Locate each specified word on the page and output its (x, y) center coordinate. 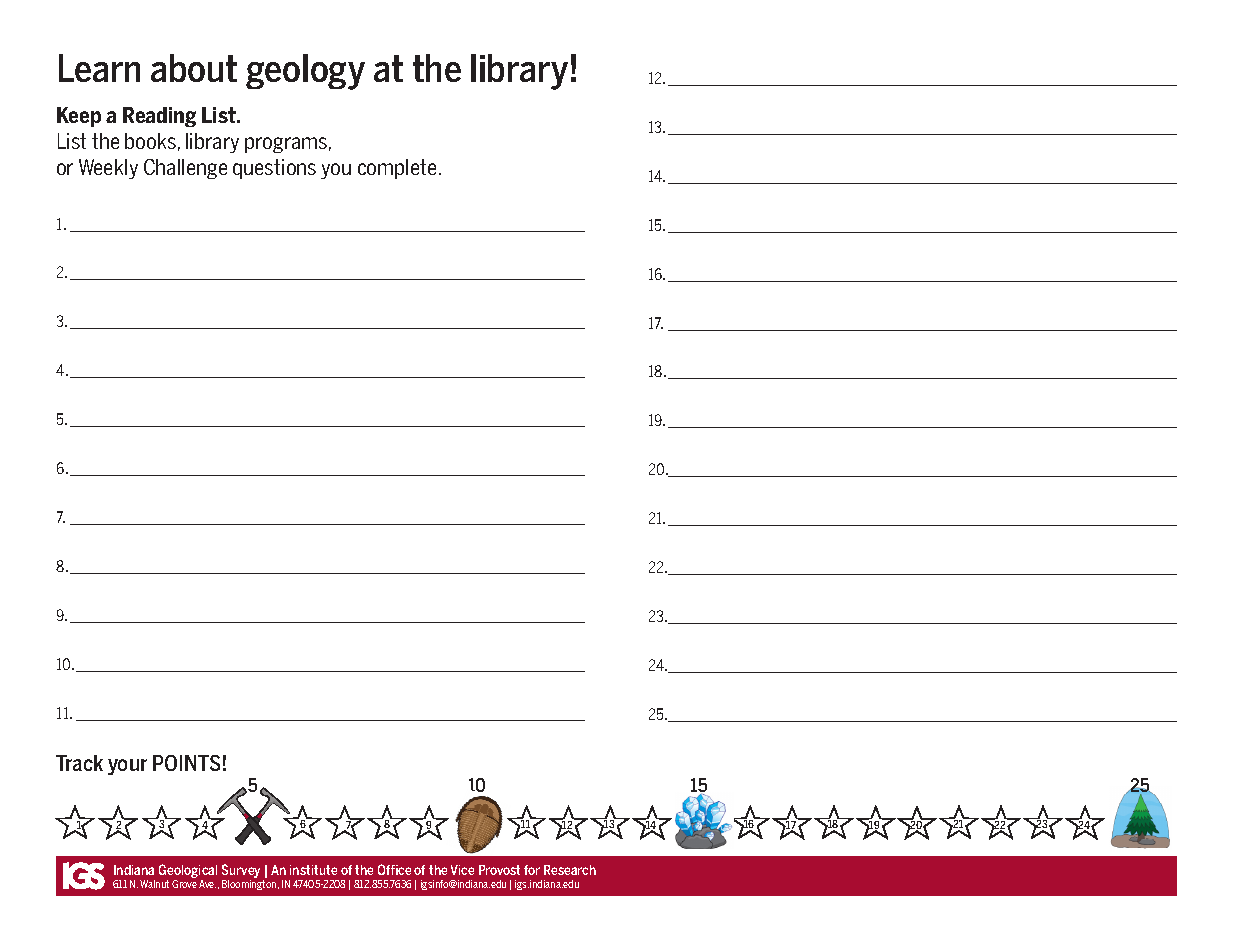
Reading (159, 117)
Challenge (185, 169)
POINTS (186, 763)
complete (397, 169)
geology (305, 72)
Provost (499, 870)
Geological (188, 871)
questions (274, 169)
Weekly (108, 169)
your (127, 767)
